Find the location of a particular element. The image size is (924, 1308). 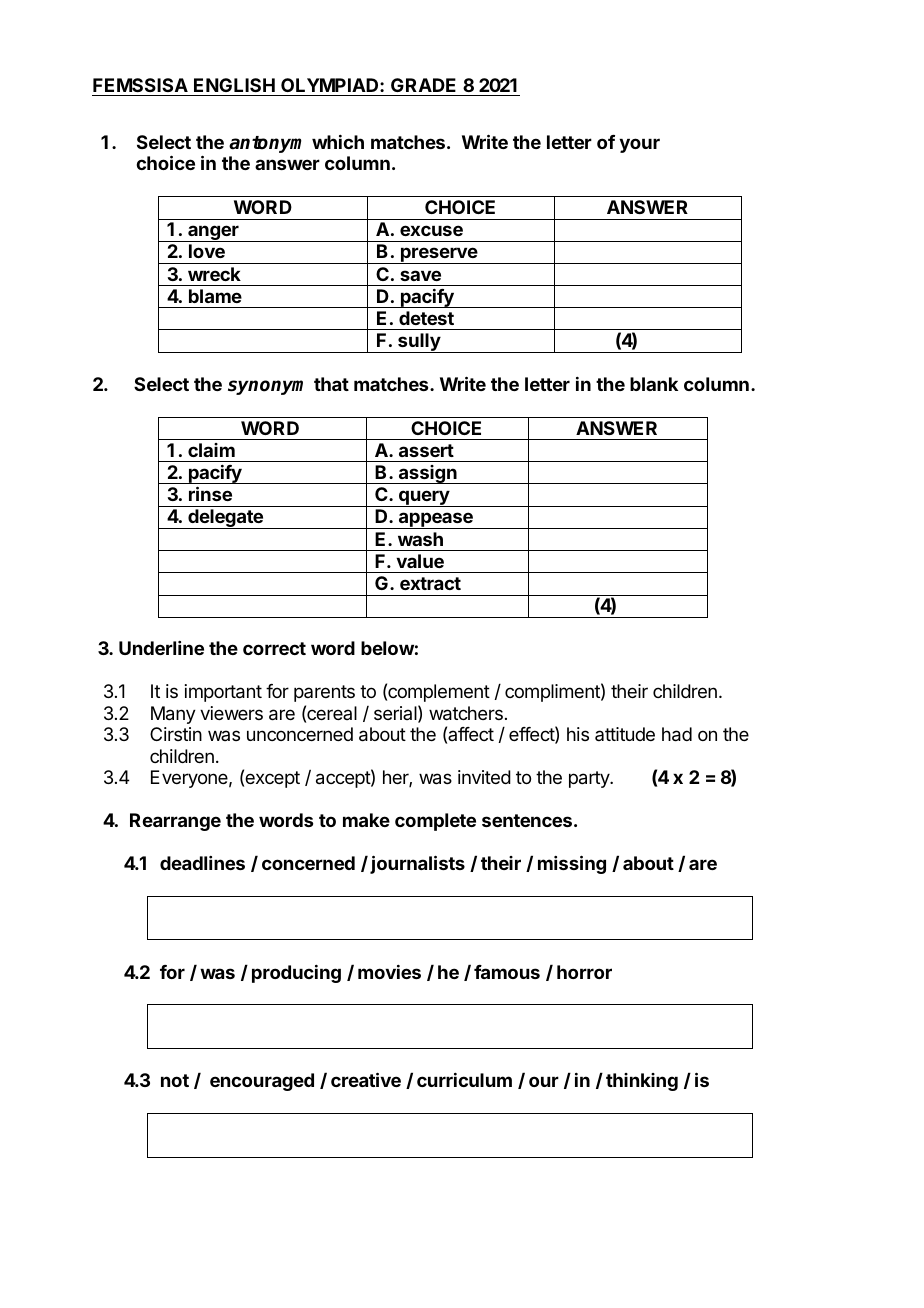

encouraged is located at coordinates (262, 1082).
